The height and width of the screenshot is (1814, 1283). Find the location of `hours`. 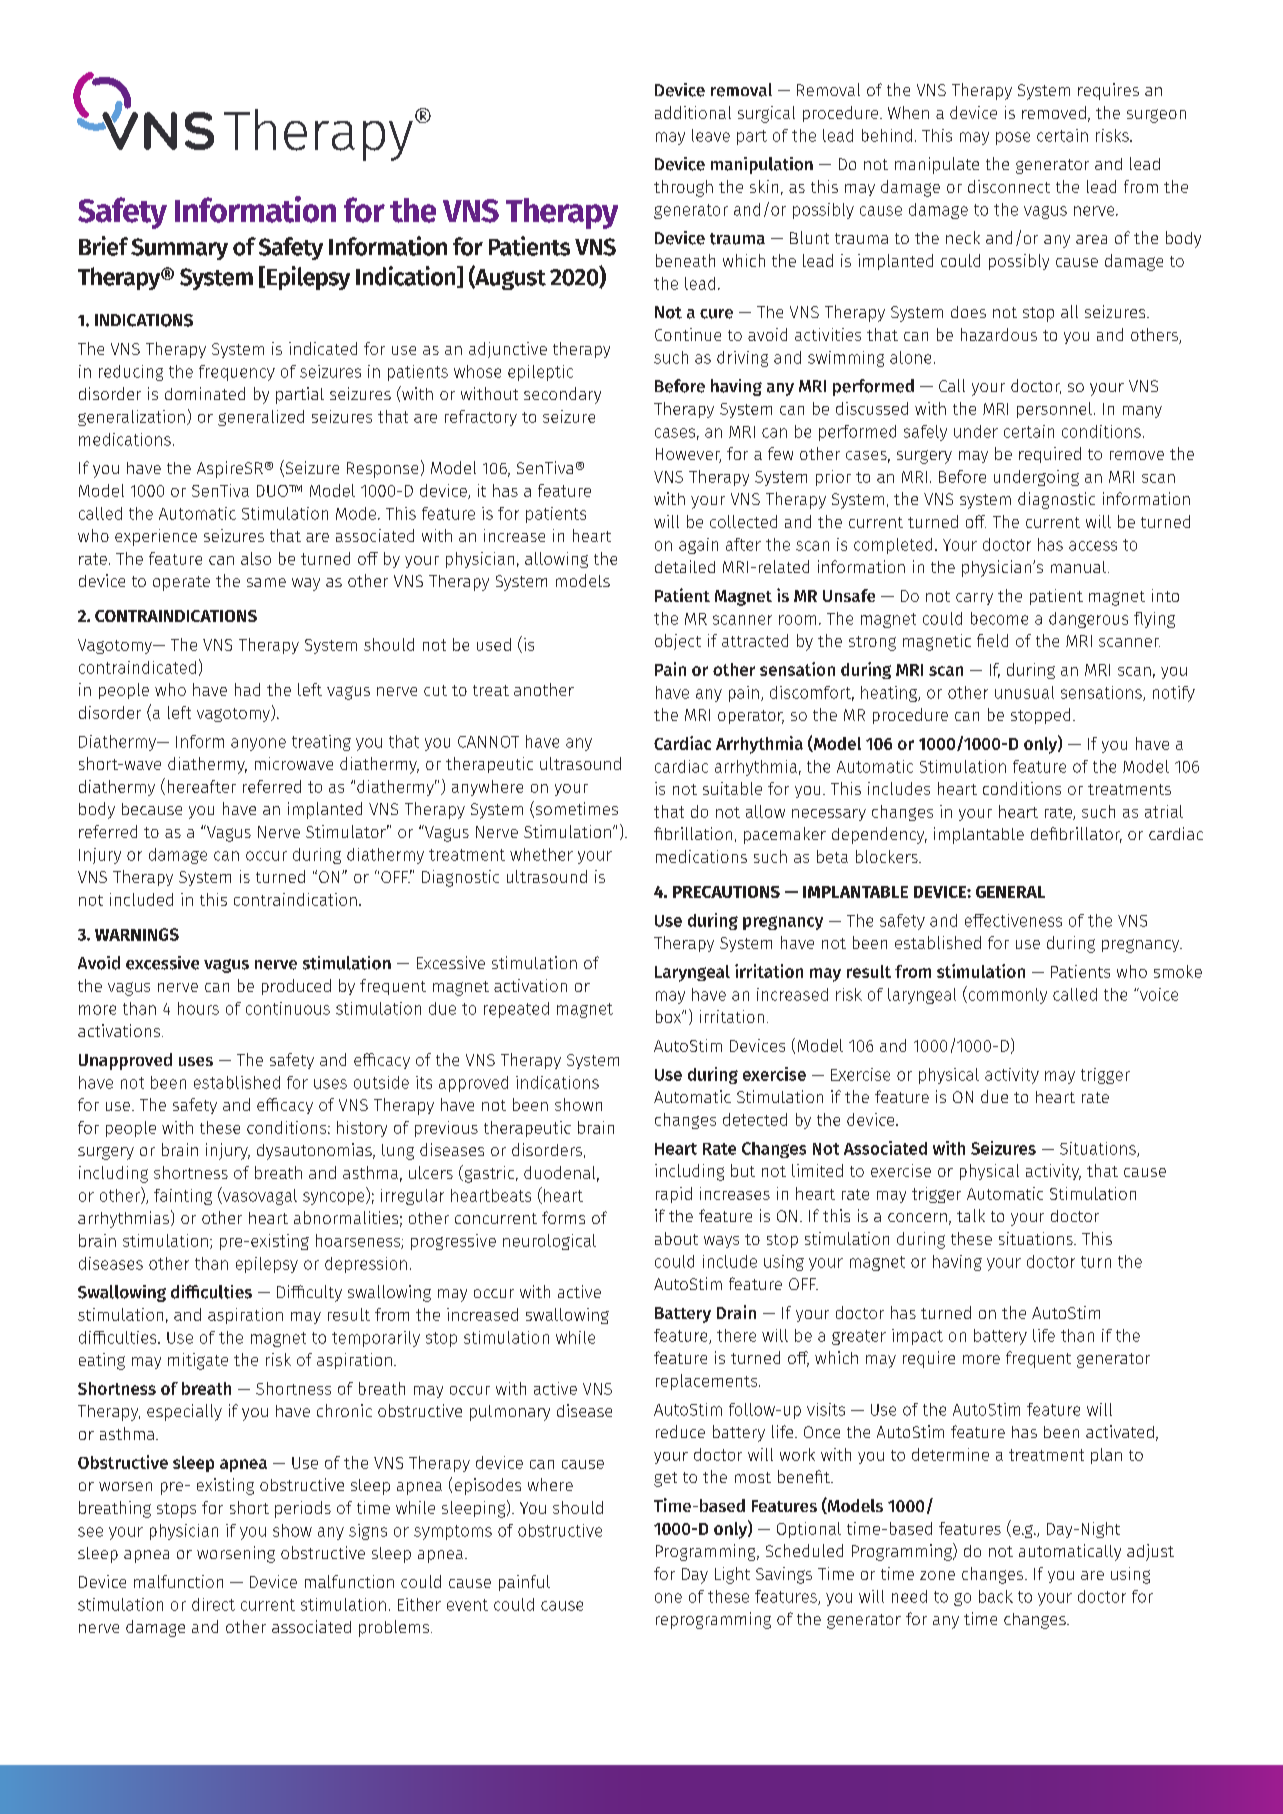

hours is located at coordinates (198, 1008).
